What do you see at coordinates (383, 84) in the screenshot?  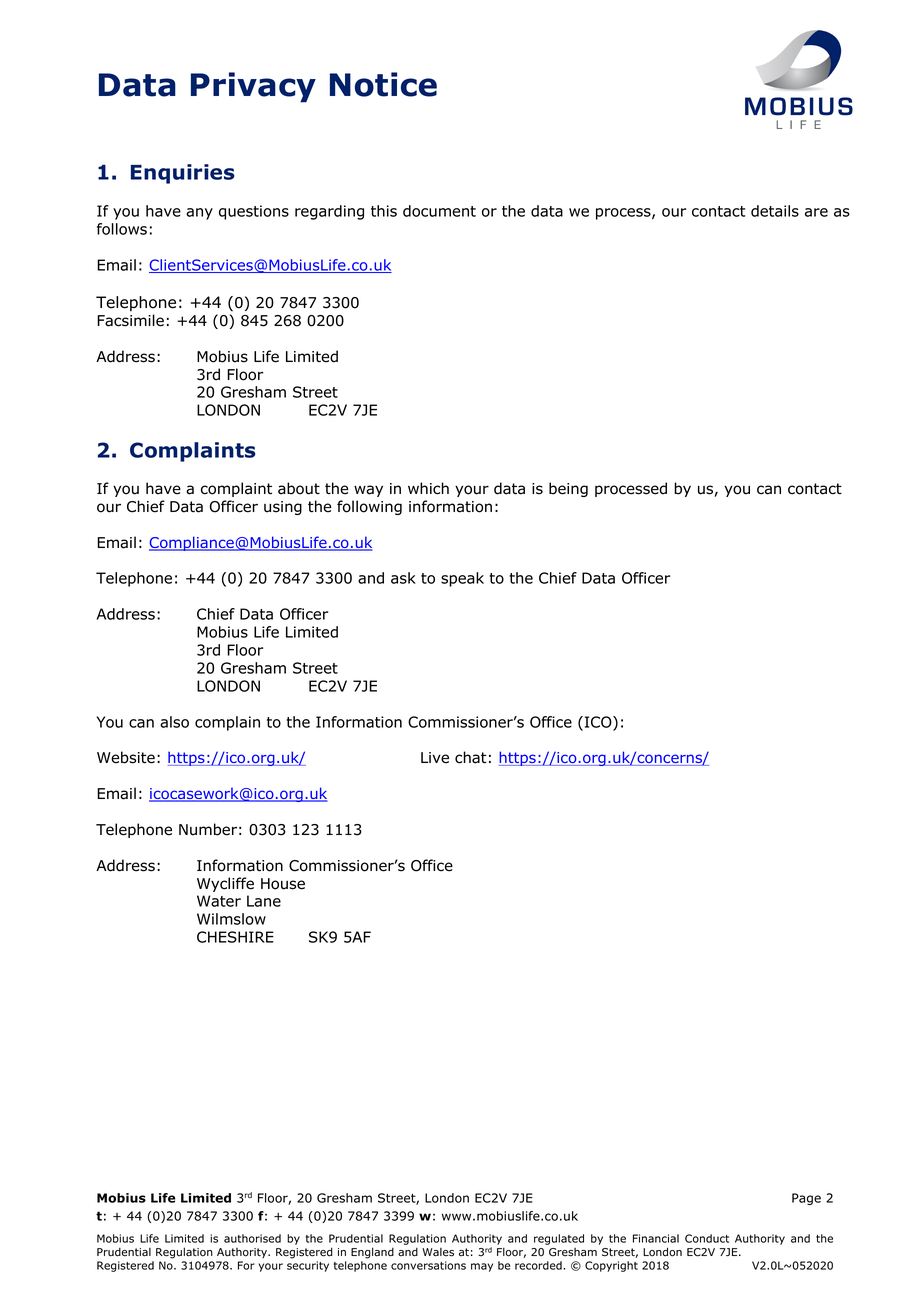 I see `Notice` at bounding box center [383, 84].
